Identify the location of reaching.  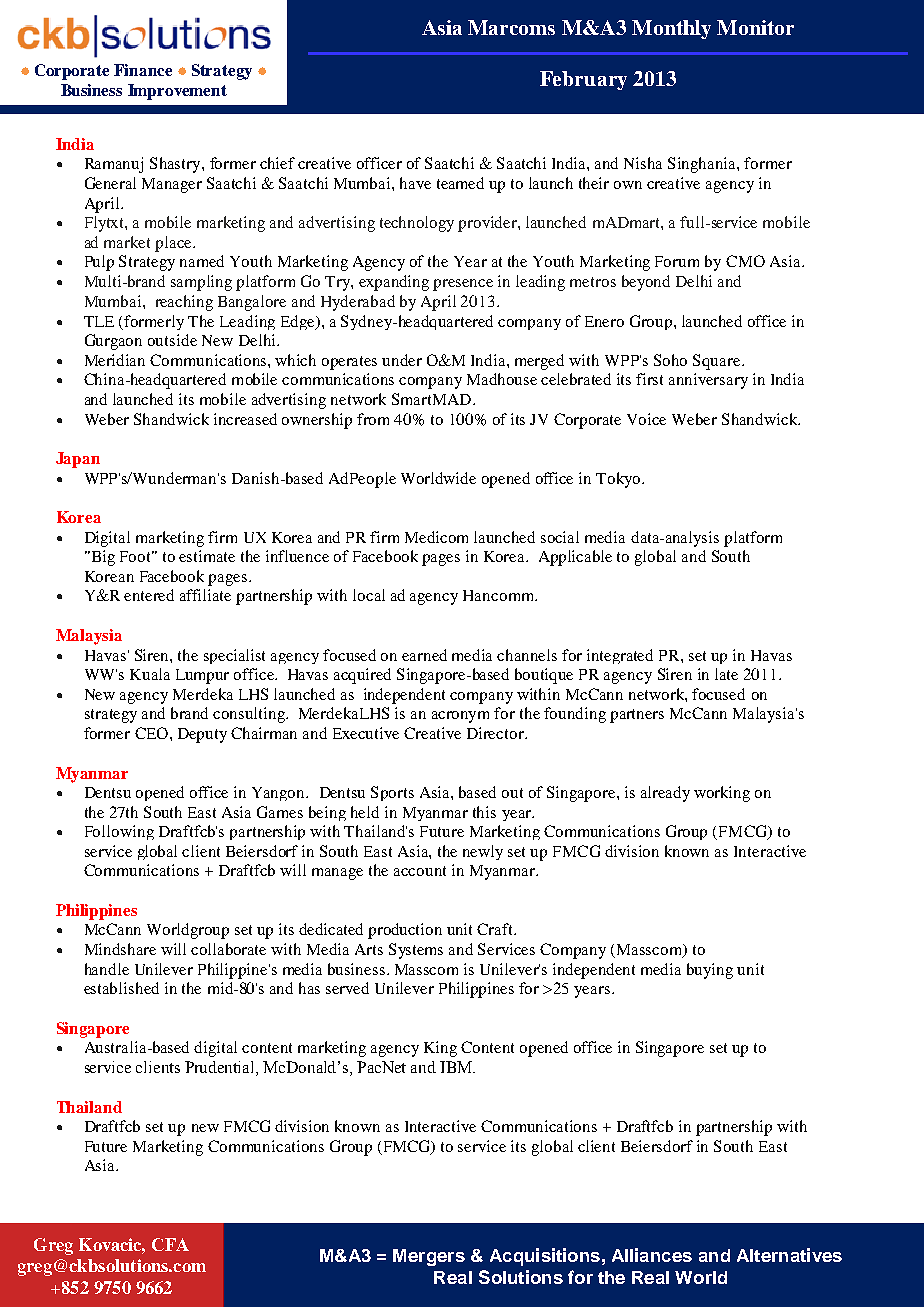
(184, 303).
